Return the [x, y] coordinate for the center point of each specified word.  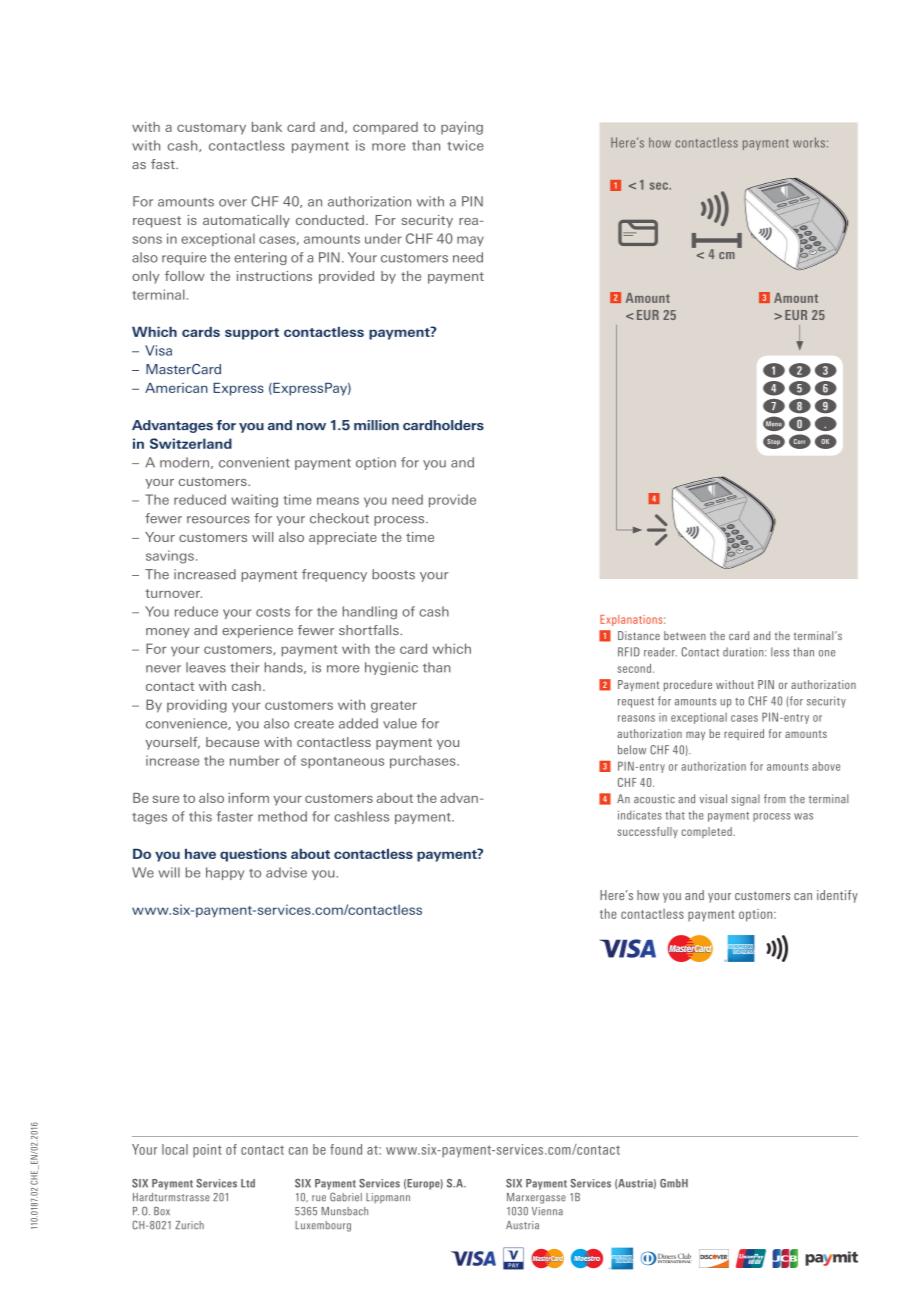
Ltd [248, 1183]
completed [707, 832]
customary [211, 129]
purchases [424, 761]
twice [465, 145]
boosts [393, 574]
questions [253, 855]
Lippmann [388, 1198]
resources [218, 520]
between [685, 635]
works [809, 142]
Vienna [547, 1211]
